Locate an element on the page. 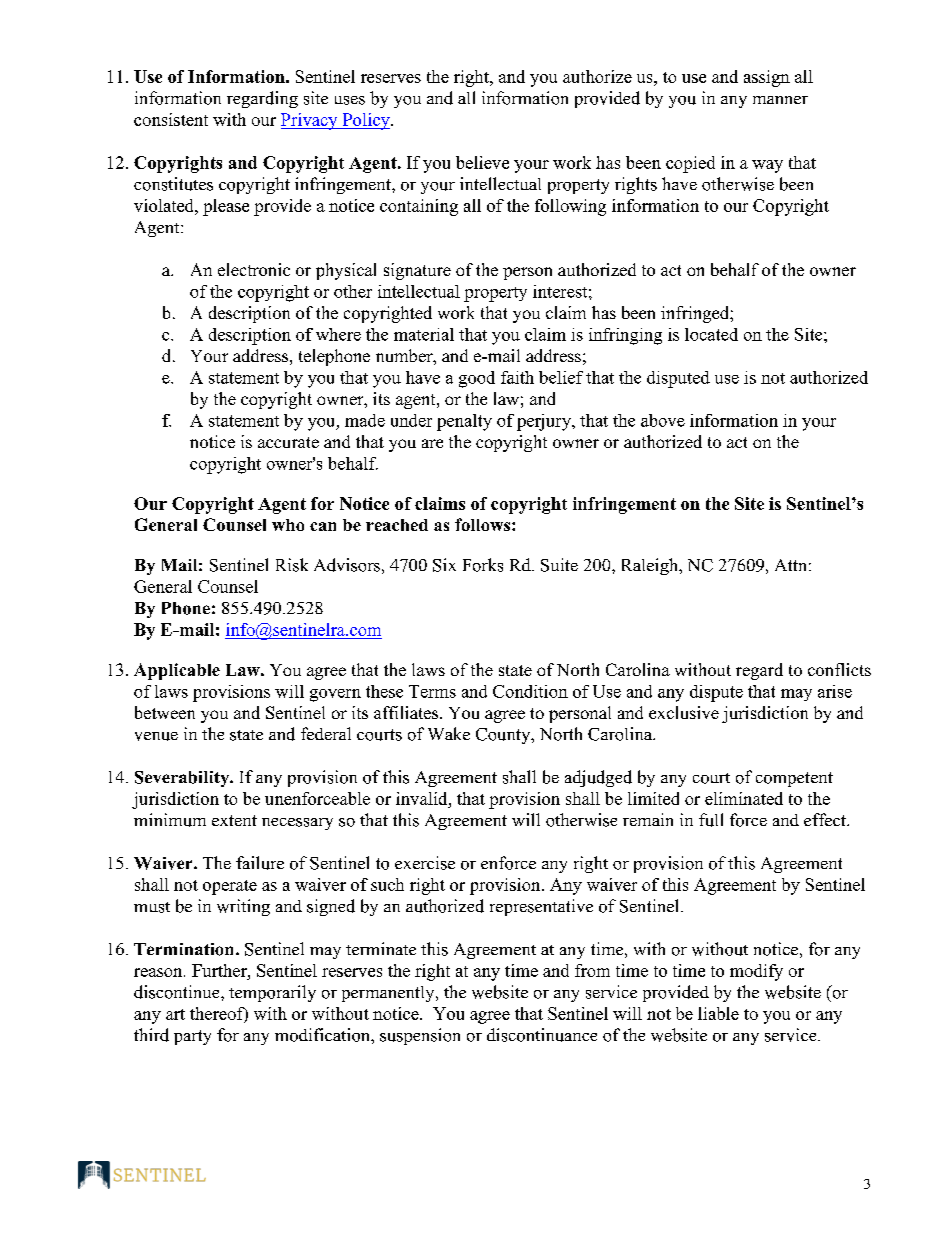 The height and width of the page is (1233, 952). discontinuance is located at coordinates (542, 1035).
